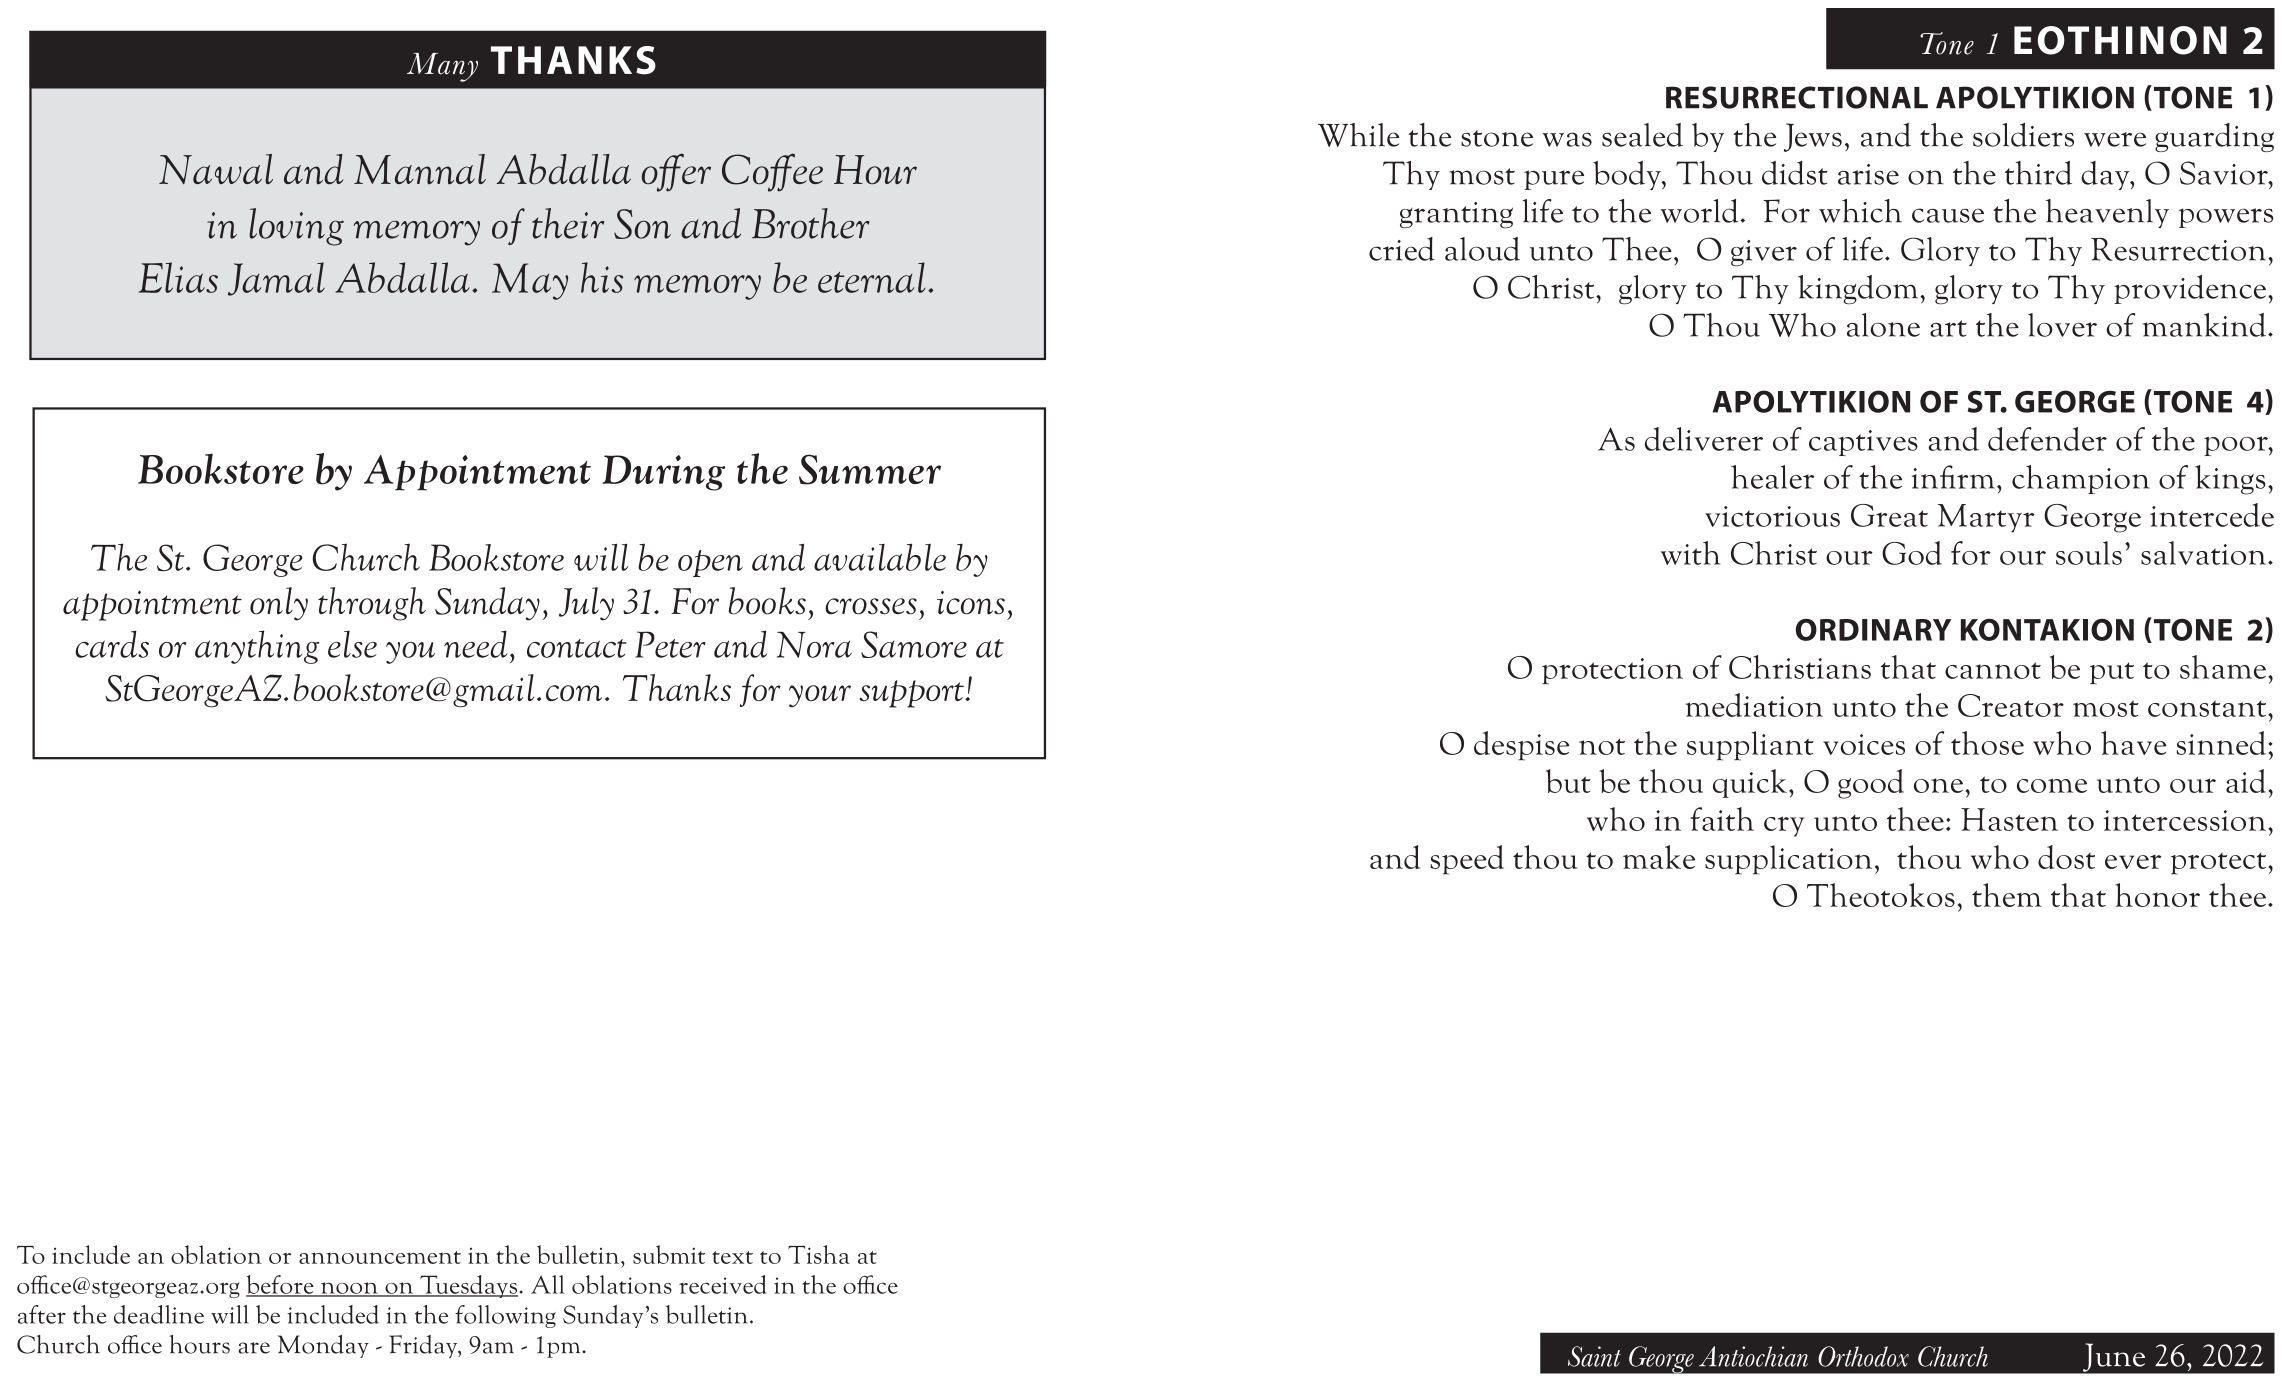 The height and width of the page is (1385, 2282). I want to click on soldiers, so click(2023, 135).
